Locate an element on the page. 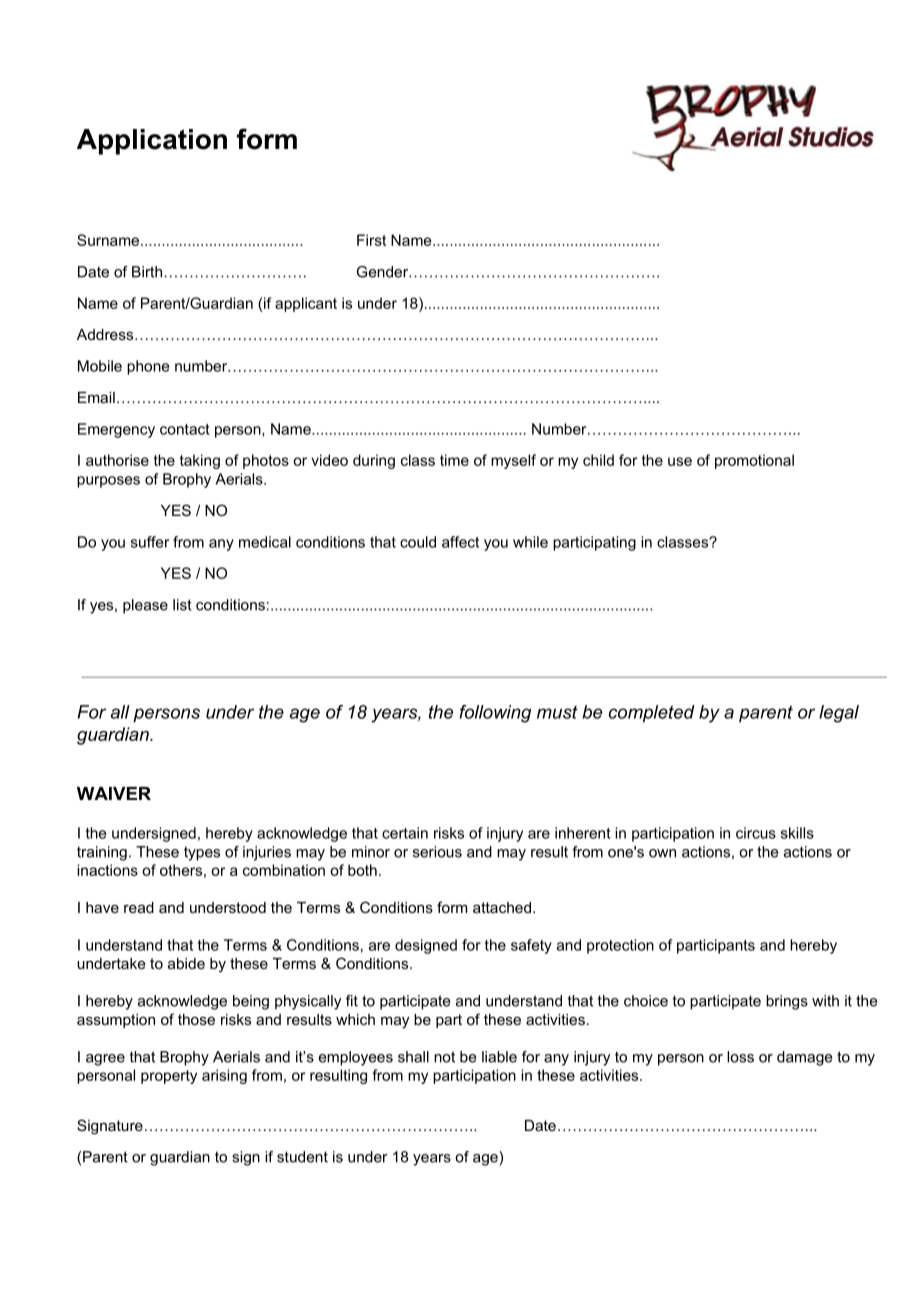 The width and height of the image is (924, 1308). Application is located at coordinates (152, 142).
